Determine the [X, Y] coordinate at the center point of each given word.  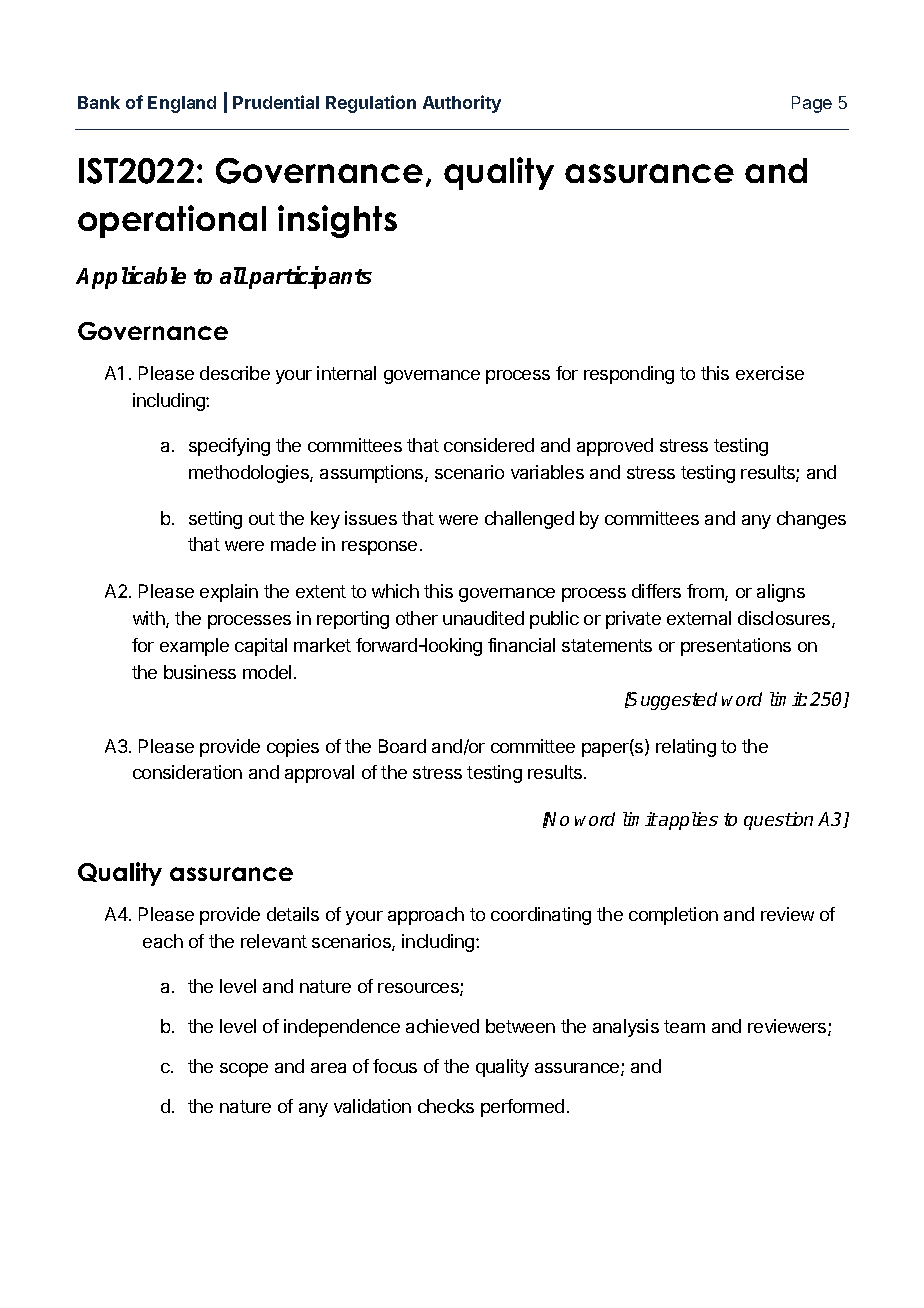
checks [446, 1106]
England [182, 104]
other [417, 618]
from [706, 592]
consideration [187, 772]
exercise [770, 373]
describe [235, 373]
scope [244, 1070]
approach [426, 916]
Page [812, 104]
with [150, 619]
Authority [462, 104]
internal [346, 373]
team [684, 1026]
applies [687, 821]
